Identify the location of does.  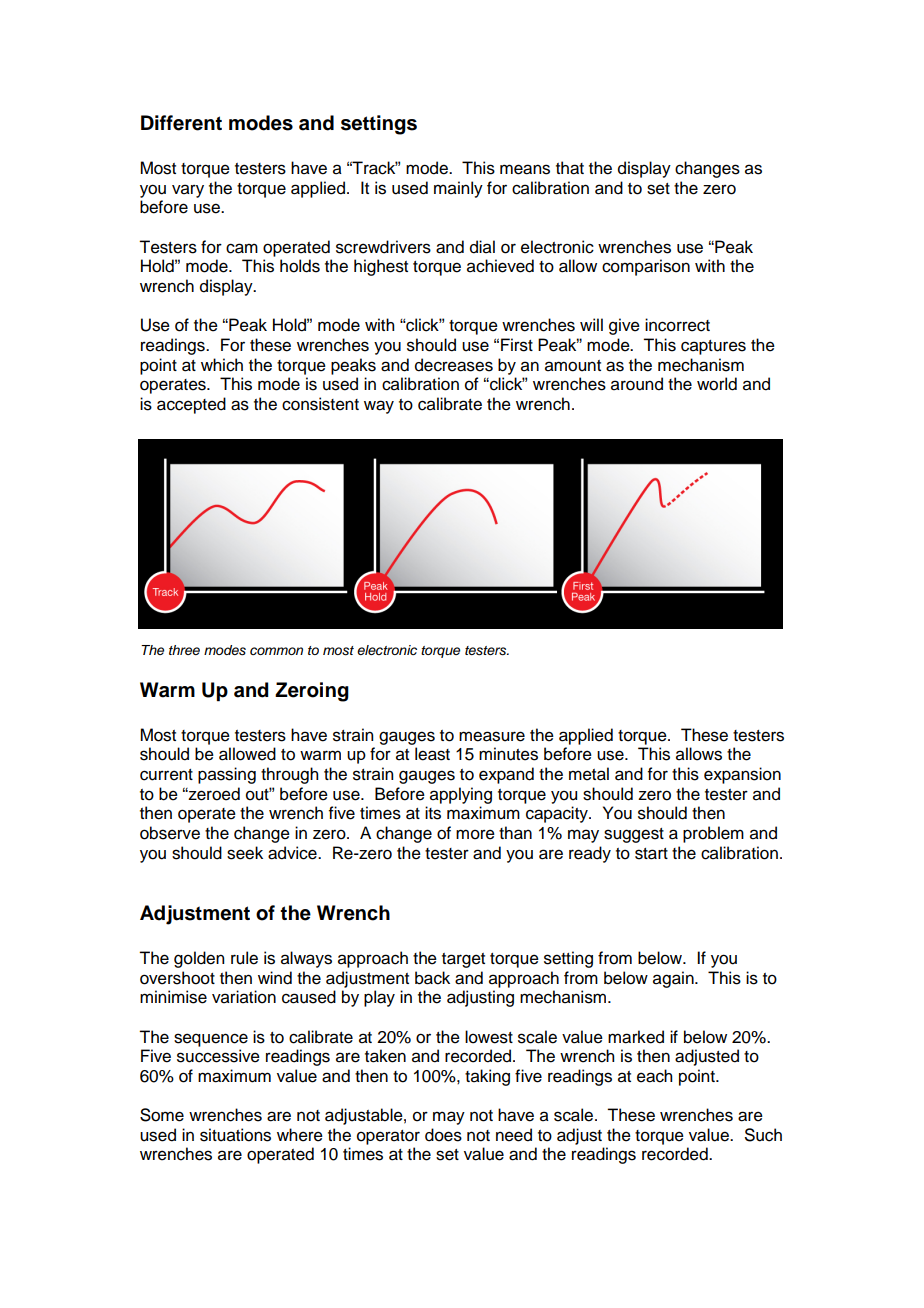
(443, 1135).
